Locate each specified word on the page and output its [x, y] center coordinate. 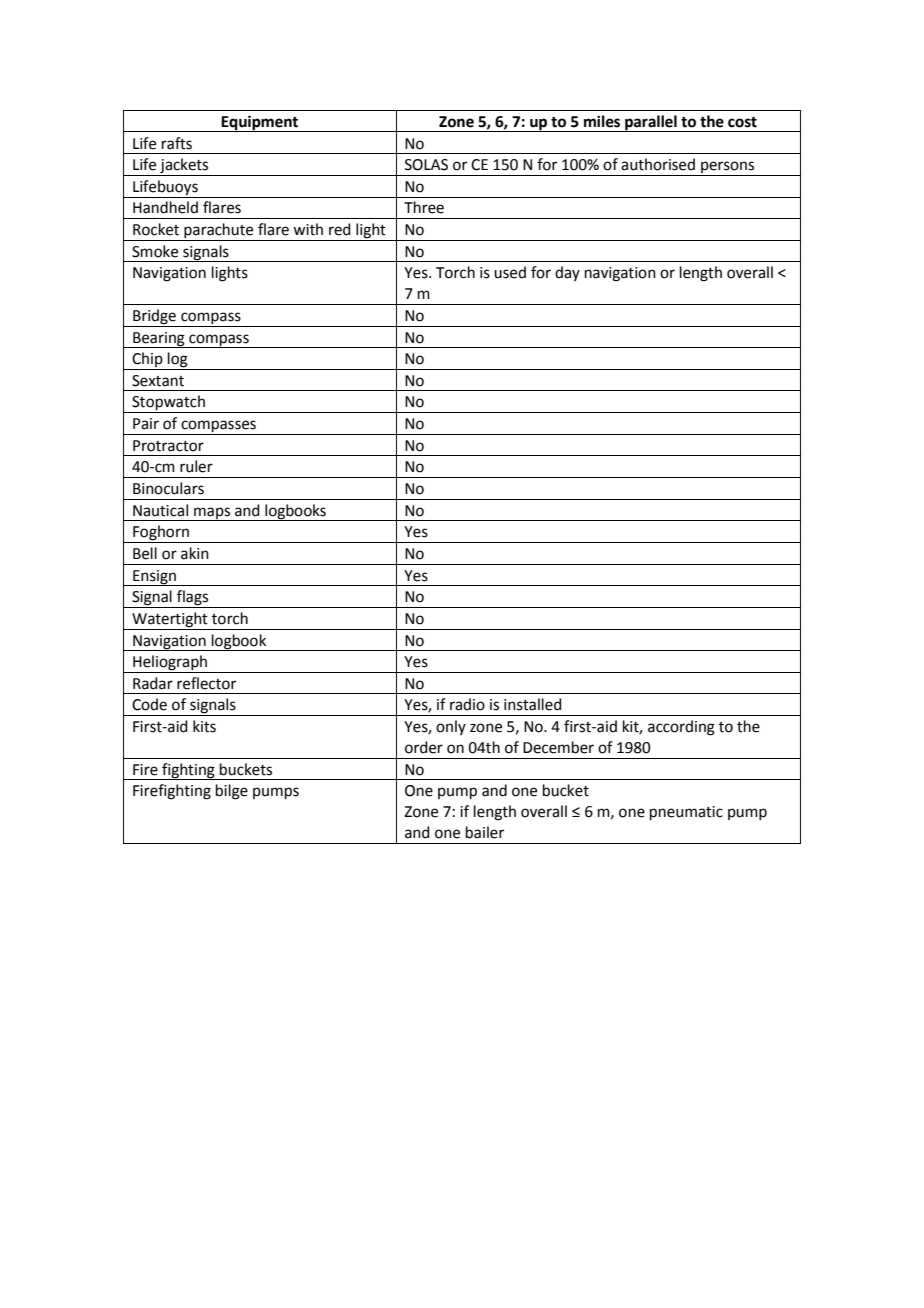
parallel [651, 123]
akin [195, 553]
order [424, 747]
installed [533, 704]
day [567, 273]
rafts [177, 143]
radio [467, 704]
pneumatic [686, 813]
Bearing [159, 340]
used [510, 272]
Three [424, 207]
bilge [232, 792]
